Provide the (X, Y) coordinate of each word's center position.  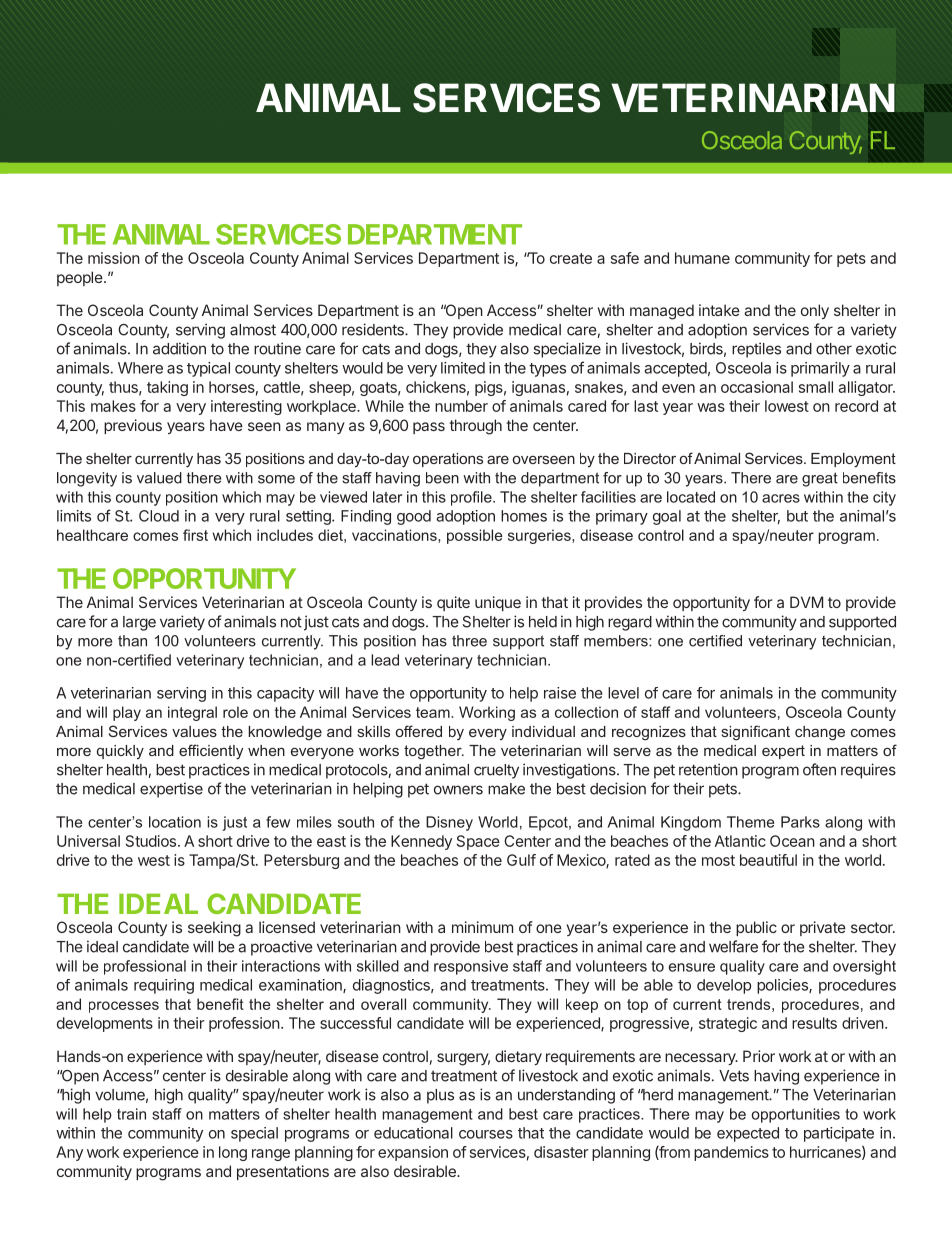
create (571, 258)
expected (748, 1134)
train (131, 1114)
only (815, 311)
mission (114, 258)
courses (486, 1134)
